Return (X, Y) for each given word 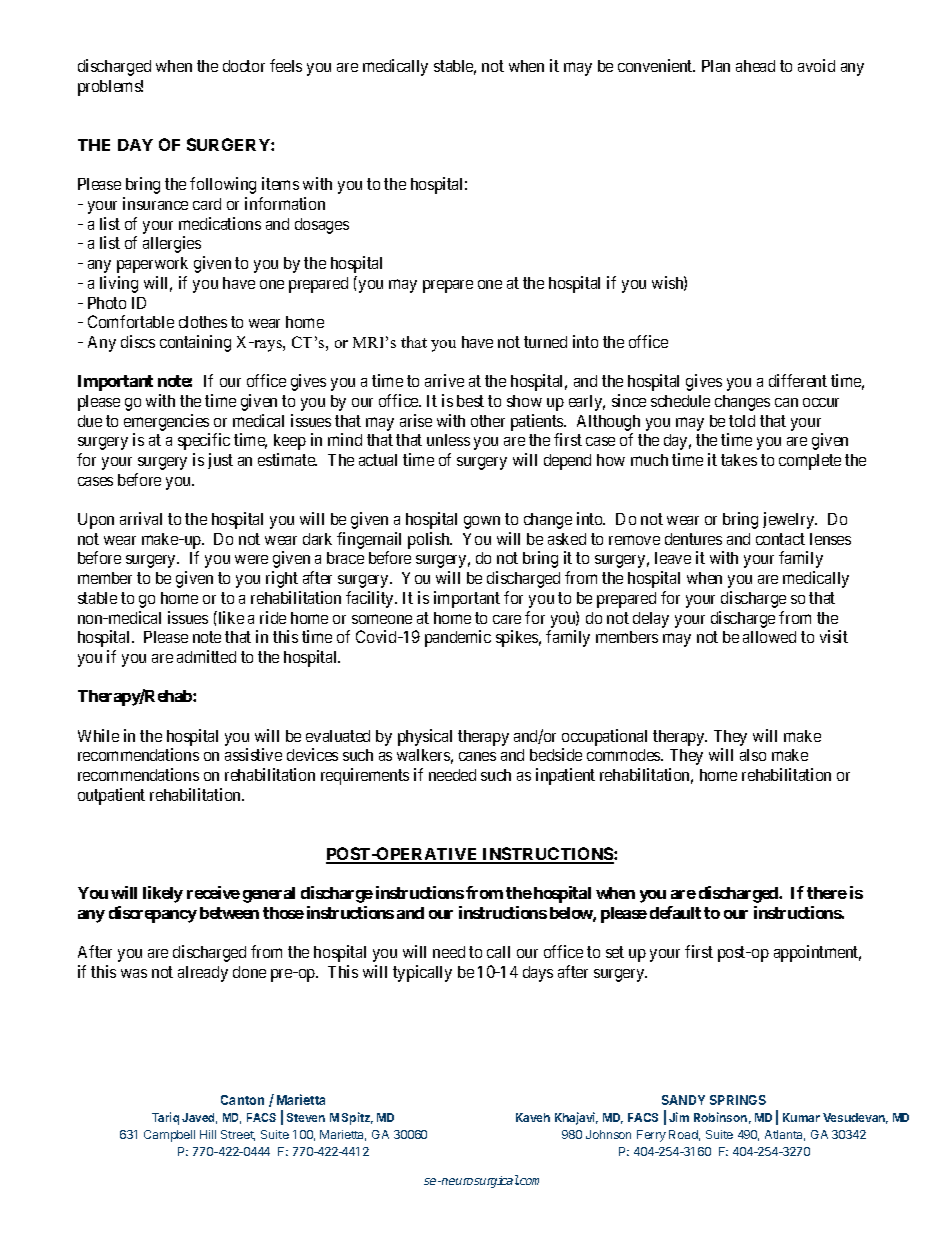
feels (286, 65)
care (507, 619)
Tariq (165, 1118)
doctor (244, 66)
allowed (769, 637)
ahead (755, 66)
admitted (206, 656)
